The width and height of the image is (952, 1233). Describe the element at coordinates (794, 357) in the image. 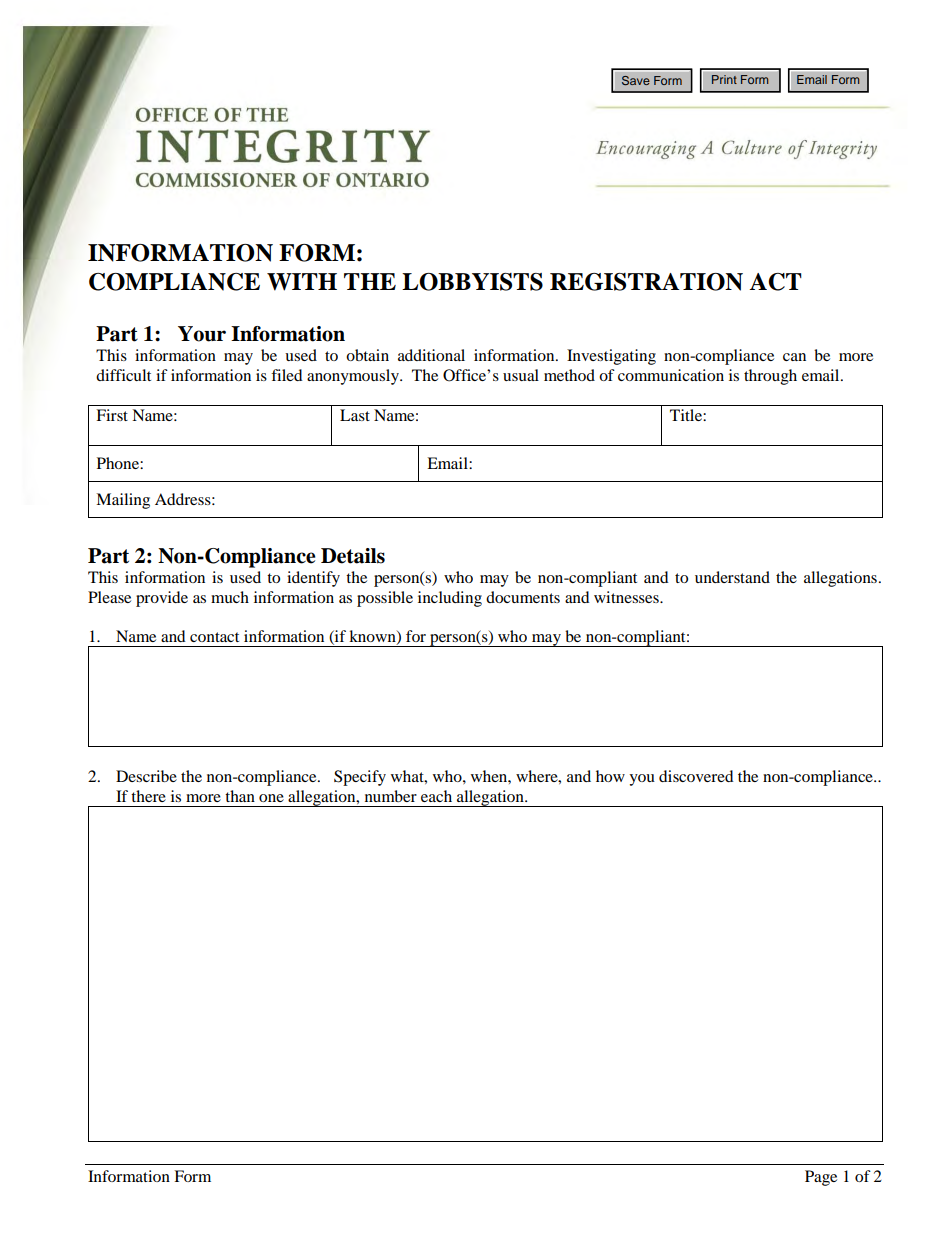

I see `can` at that location.
